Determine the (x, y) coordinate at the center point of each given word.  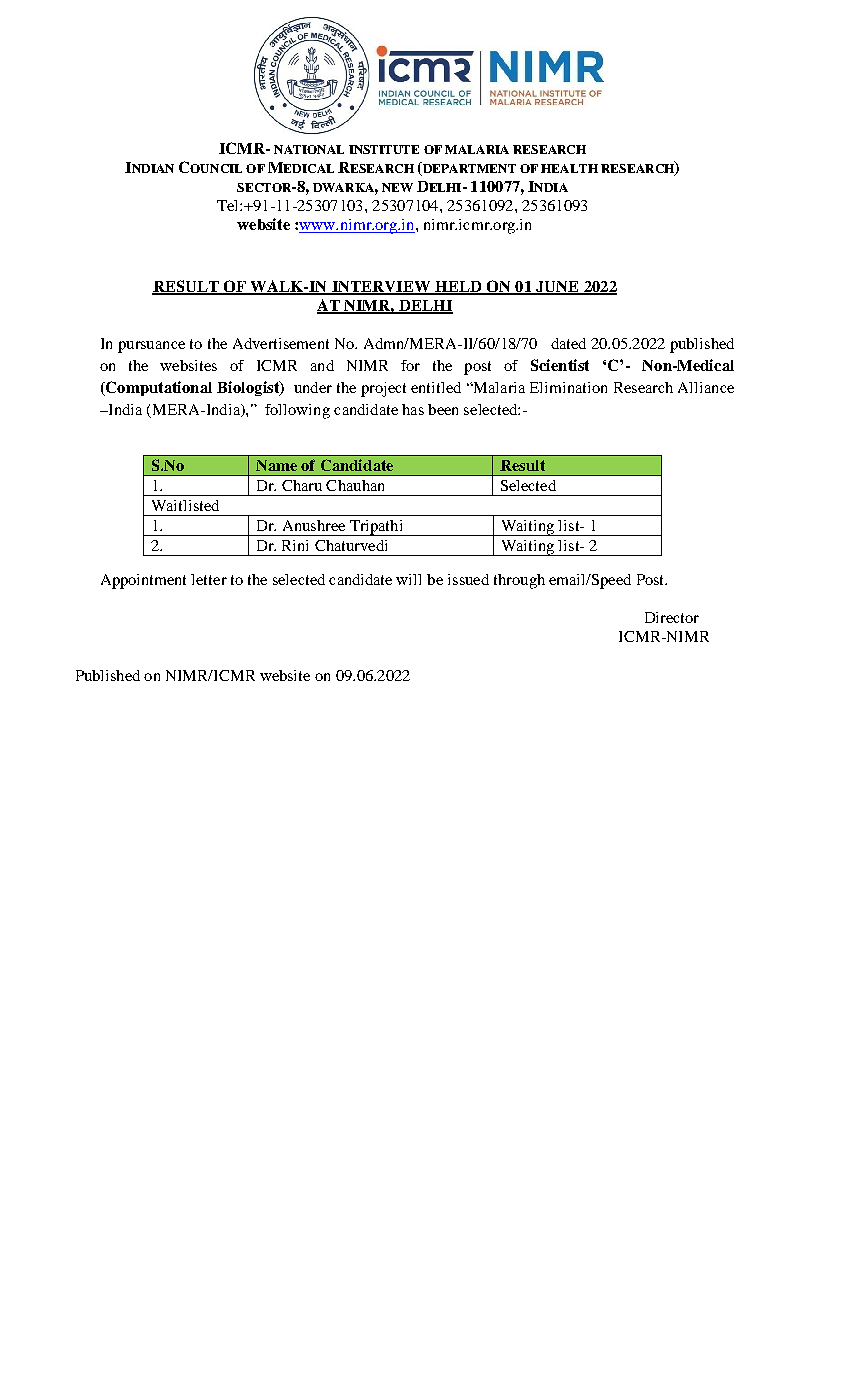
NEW (397, 187)
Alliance (706, 387)
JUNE (557, 287)
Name (276, 465)
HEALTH (569, 168)
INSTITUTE (384, 149)
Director (672, 617)
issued (468, 579)
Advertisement (281, 343)
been (443, 409)
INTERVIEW (381, 287)
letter (209, 579)
